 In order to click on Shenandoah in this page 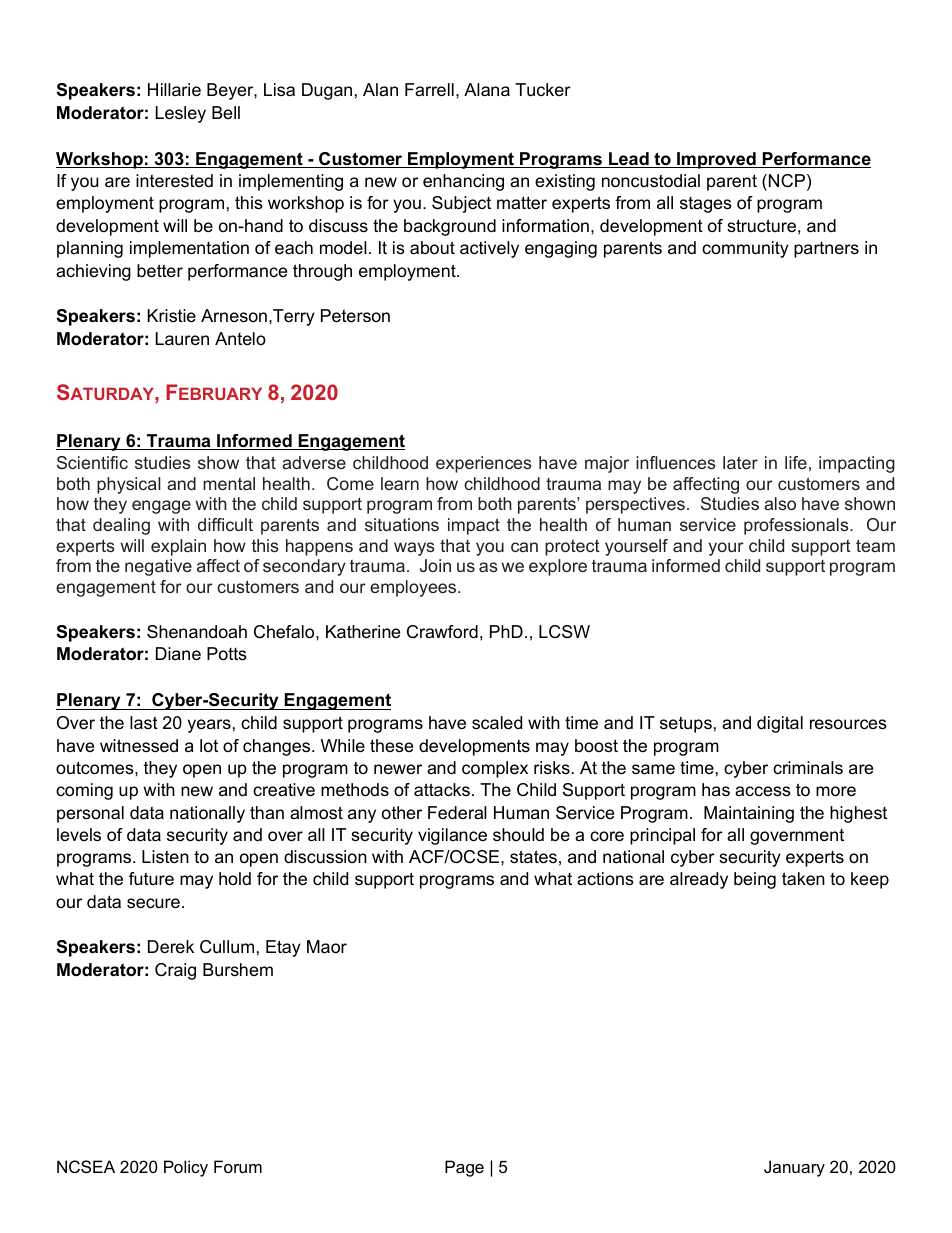, I will do `click(197, 632)`.
